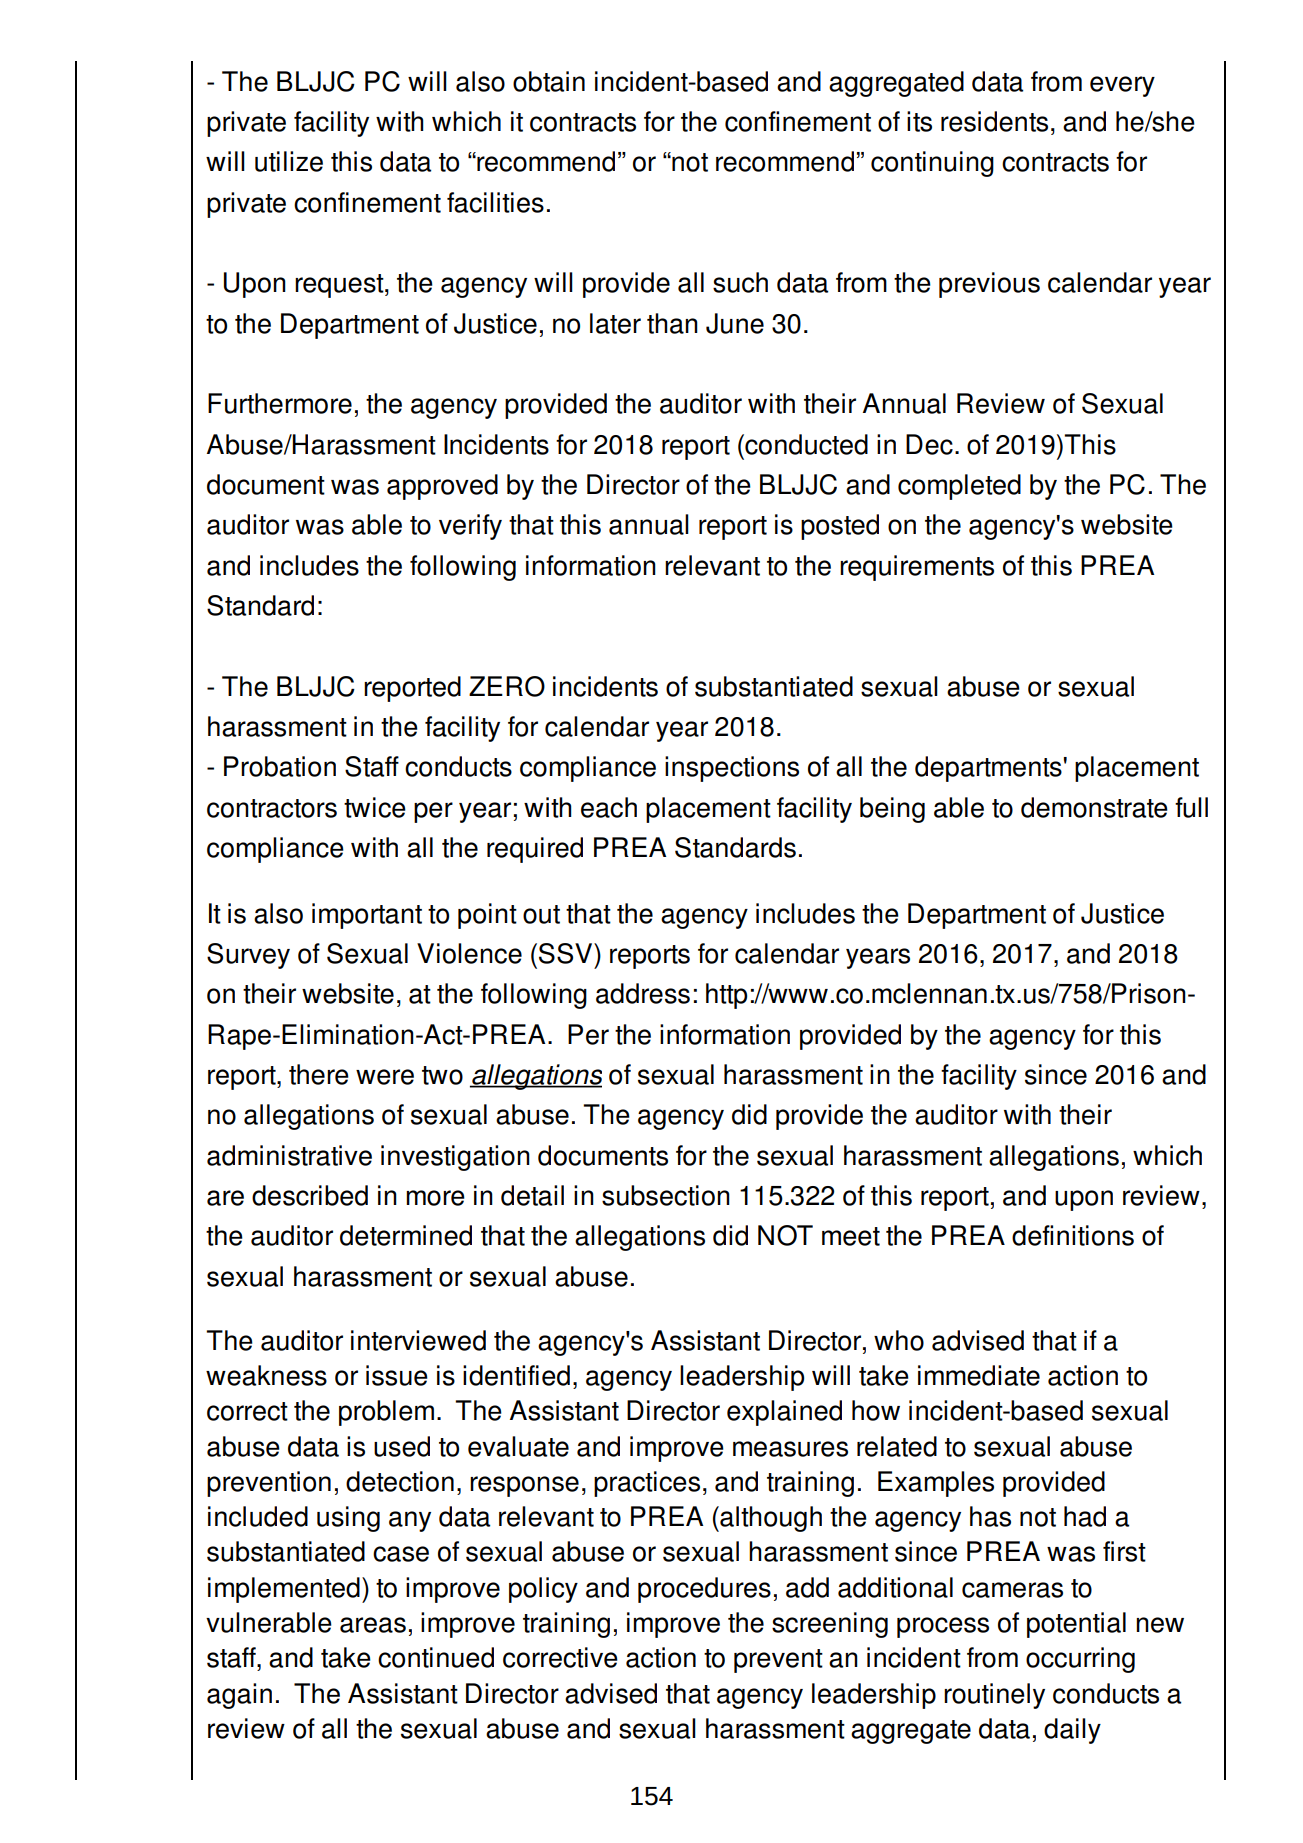  I want to click on inspections, so click(732, 769).
